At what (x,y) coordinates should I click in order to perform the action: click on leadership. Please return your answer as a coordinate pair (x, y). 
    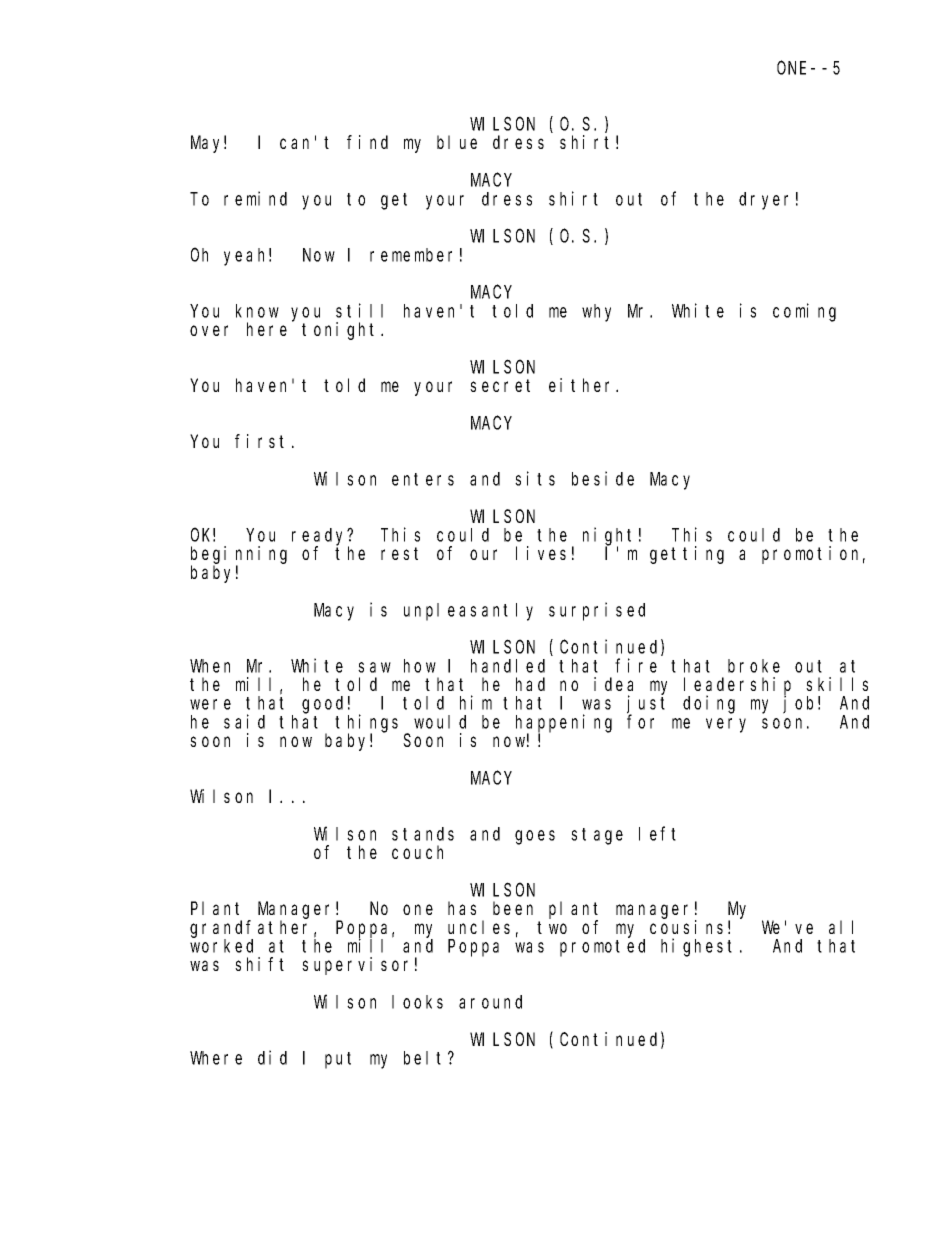
    Looking at the image, I should click on (737, 687).
